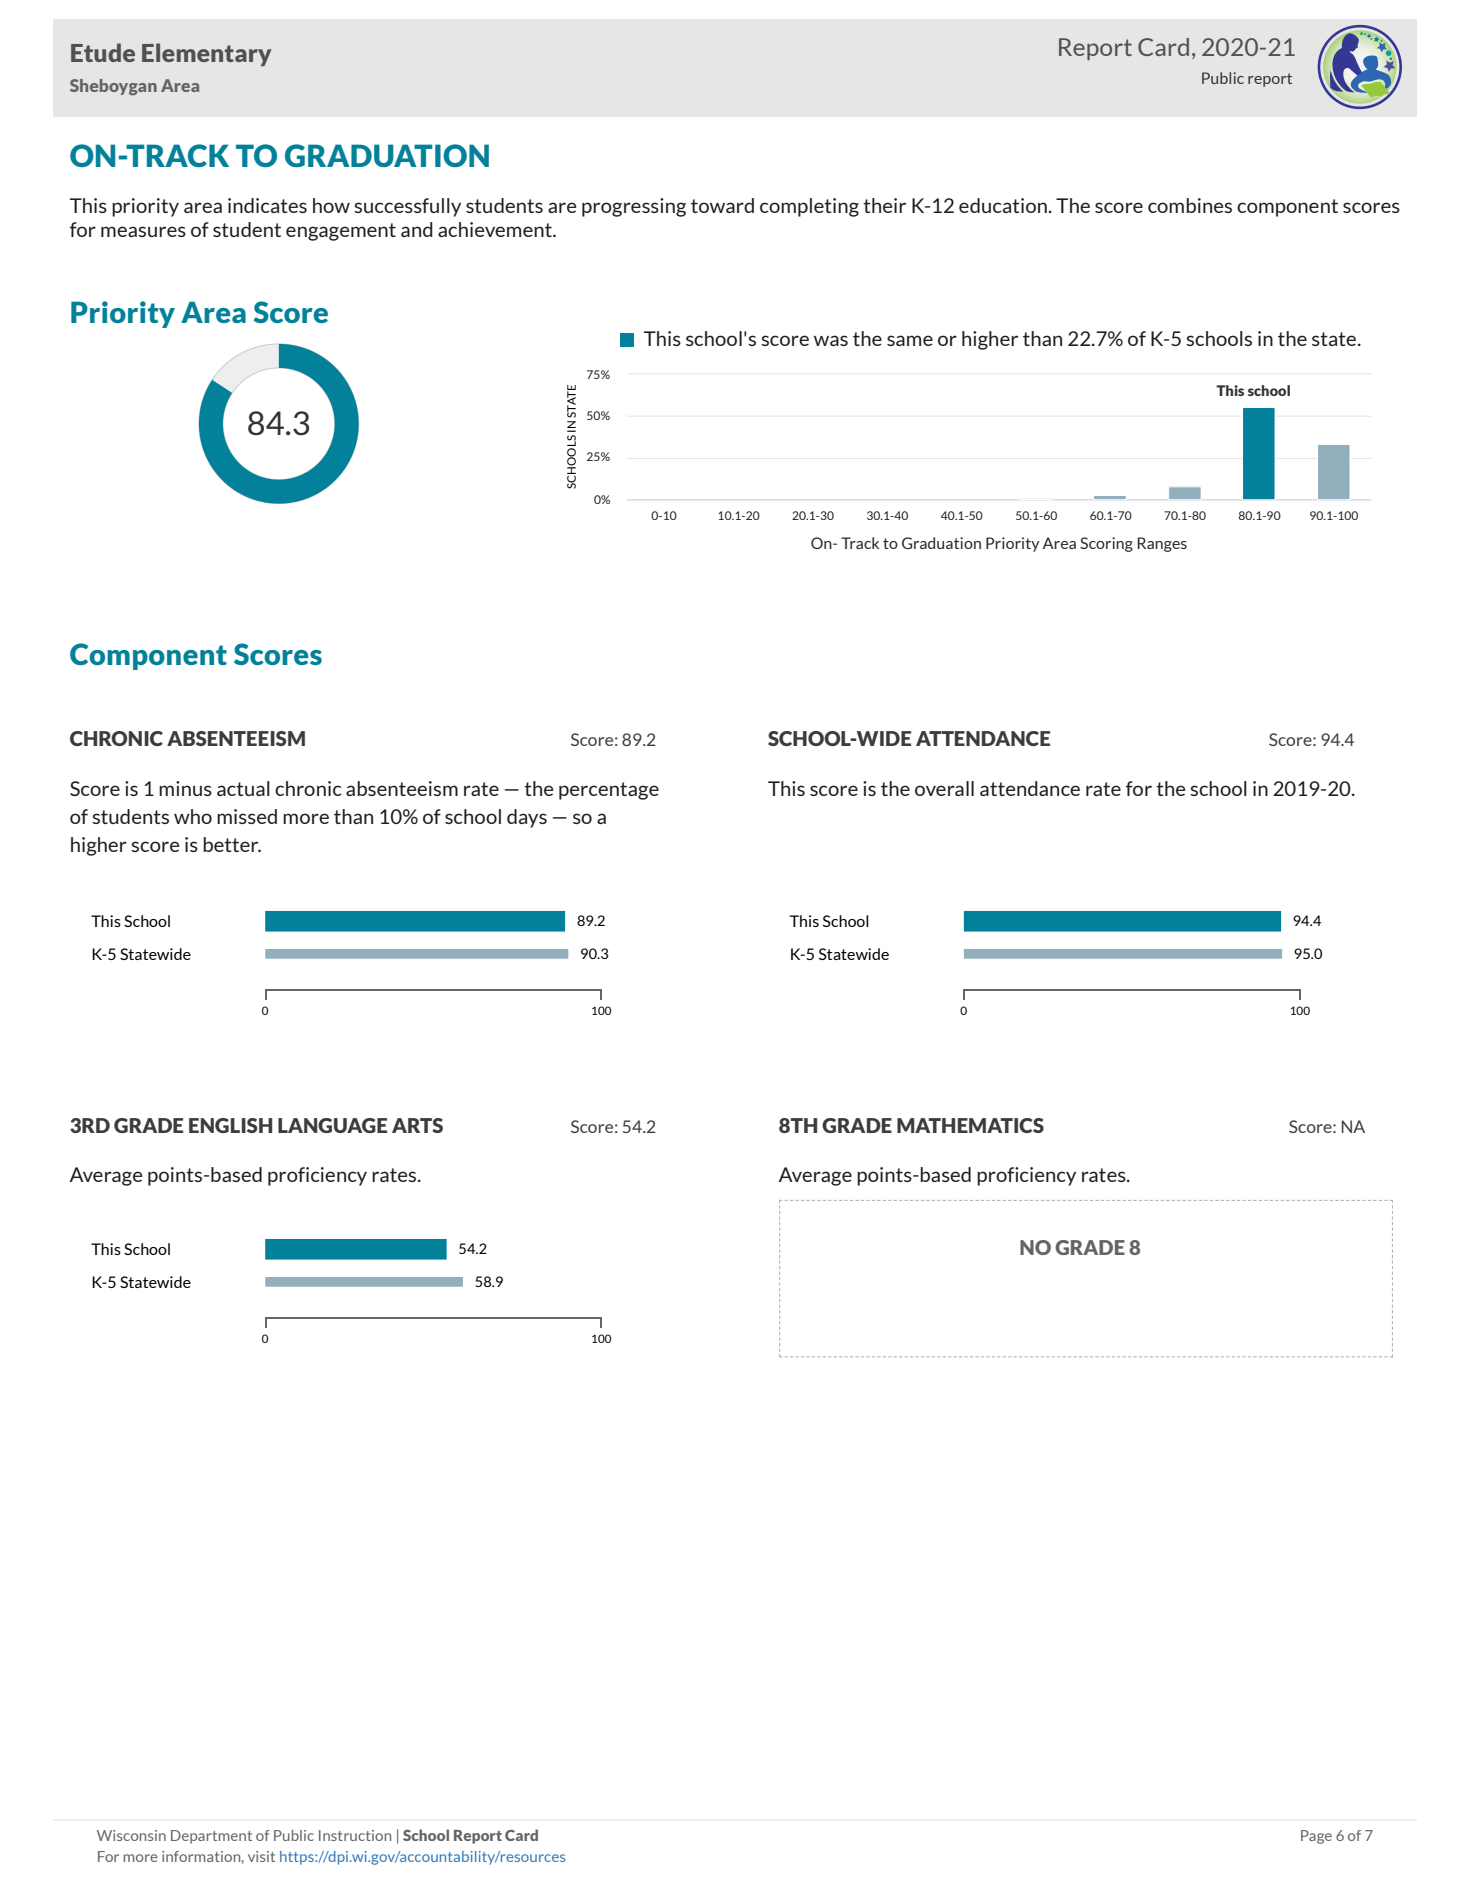 The image size is (1467, 1898). Describe the element at coordinates (609, 791) in the page. I see `percentage` at that location.
